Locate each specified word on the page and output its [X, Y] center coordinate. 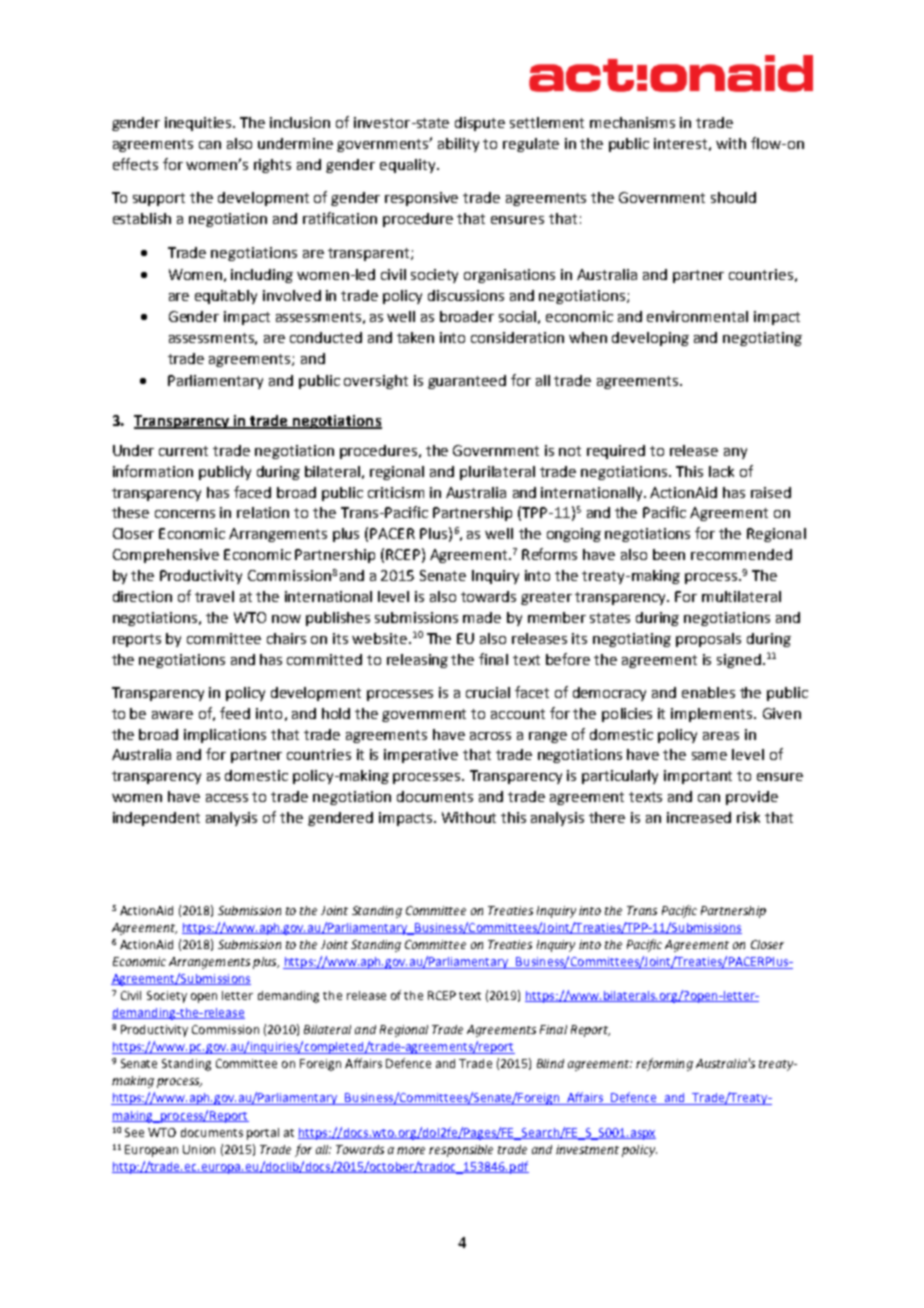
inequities [199, 124]
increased [699, 817]
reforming [664, 1064]
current [183, 451]
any [735, 453]
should [733, 197]
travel [214, 596]
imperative [421, 756]
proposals [708, 640]
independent [156, 819]
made [482, 617]
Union [199, 1149]
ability [458, 145]
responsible [461, 1151]
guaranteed [467, 382]
